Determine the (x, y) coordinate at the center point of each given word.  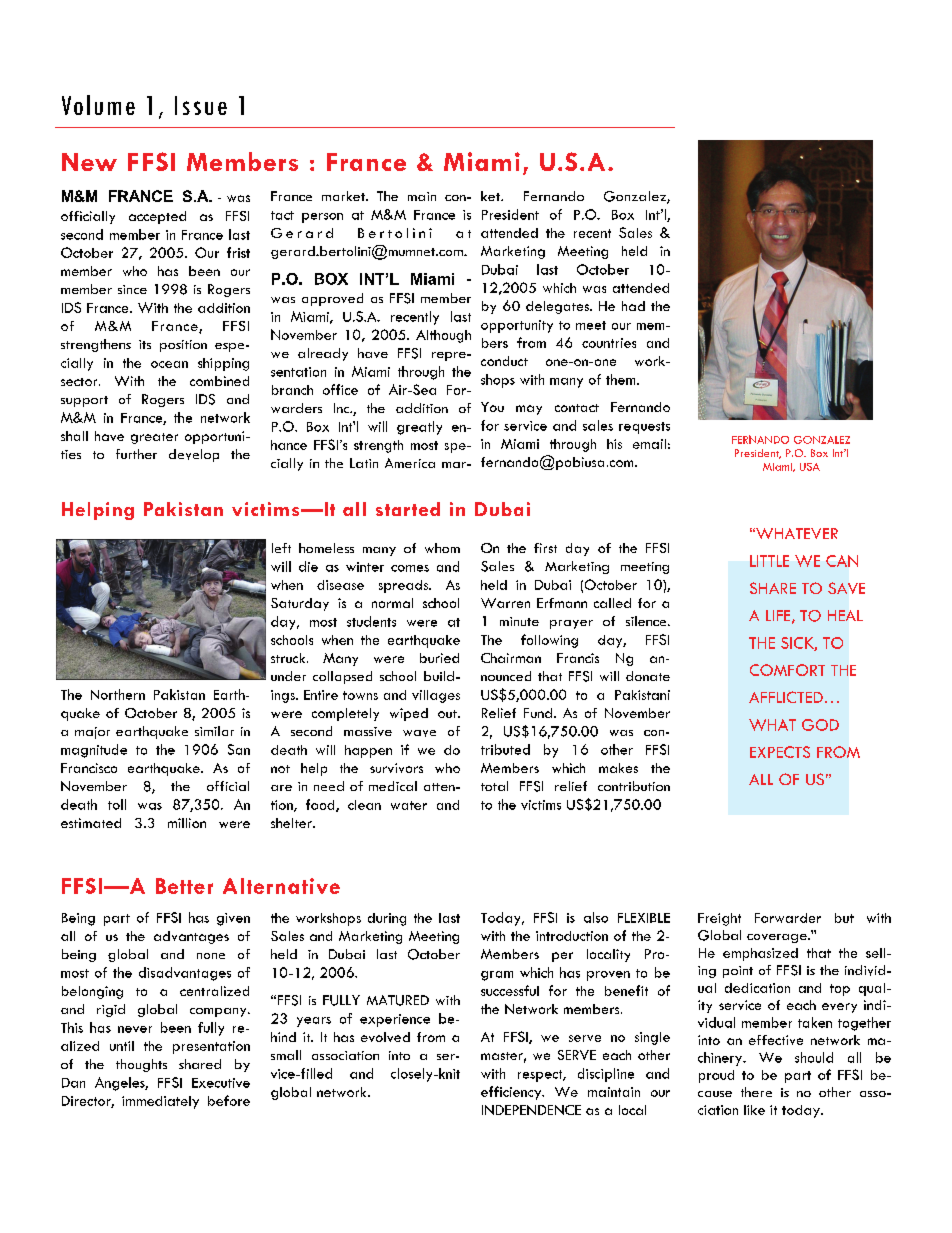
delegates (558, 307)
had (633, 306)
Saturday (300, 604)
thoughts (141, 1065)
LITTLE (769, 561)
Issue (201, 105)
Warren (505, 603)
